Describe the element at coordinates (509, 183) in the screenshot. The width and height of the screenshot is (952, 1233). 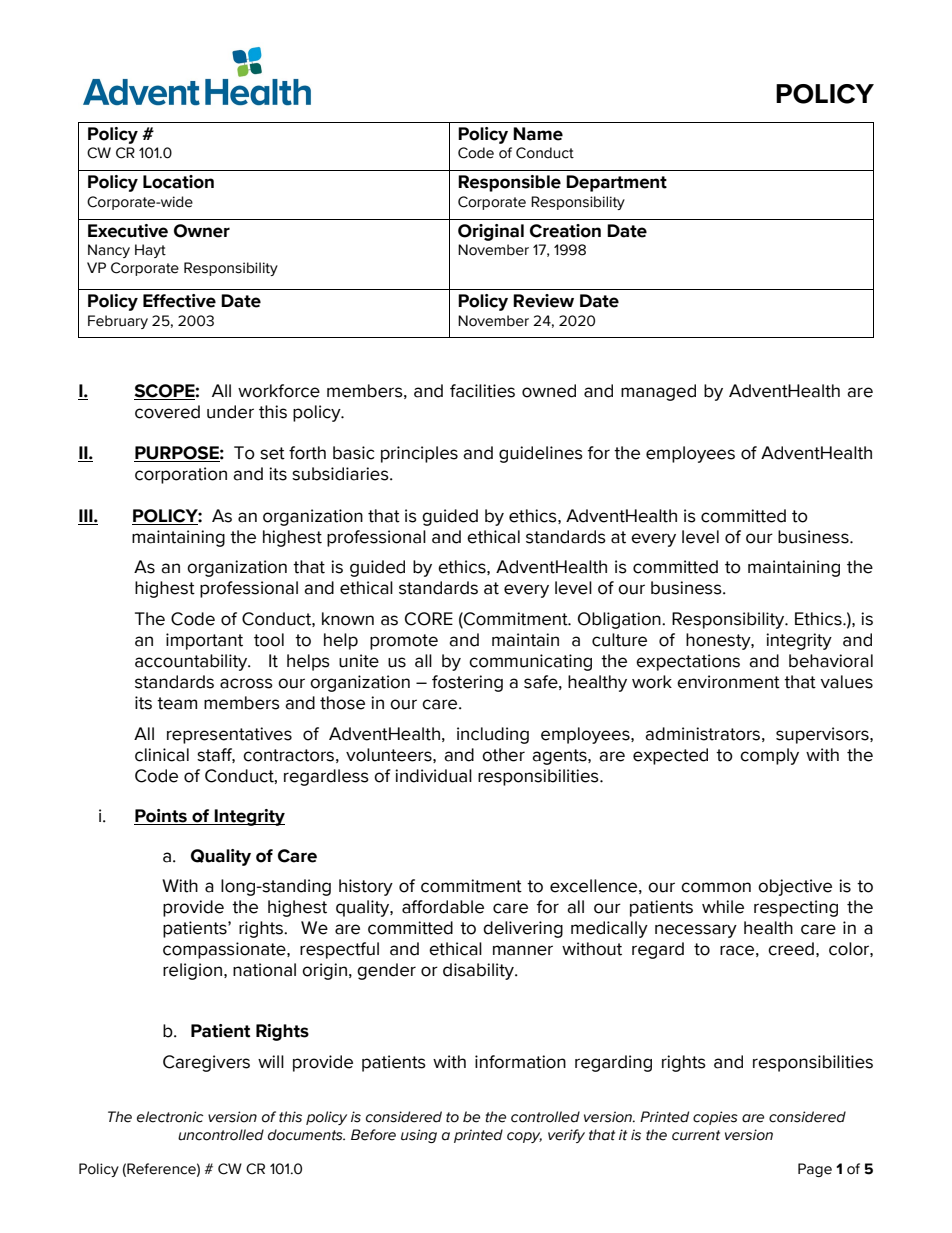
I see `Responsible` at that location.
